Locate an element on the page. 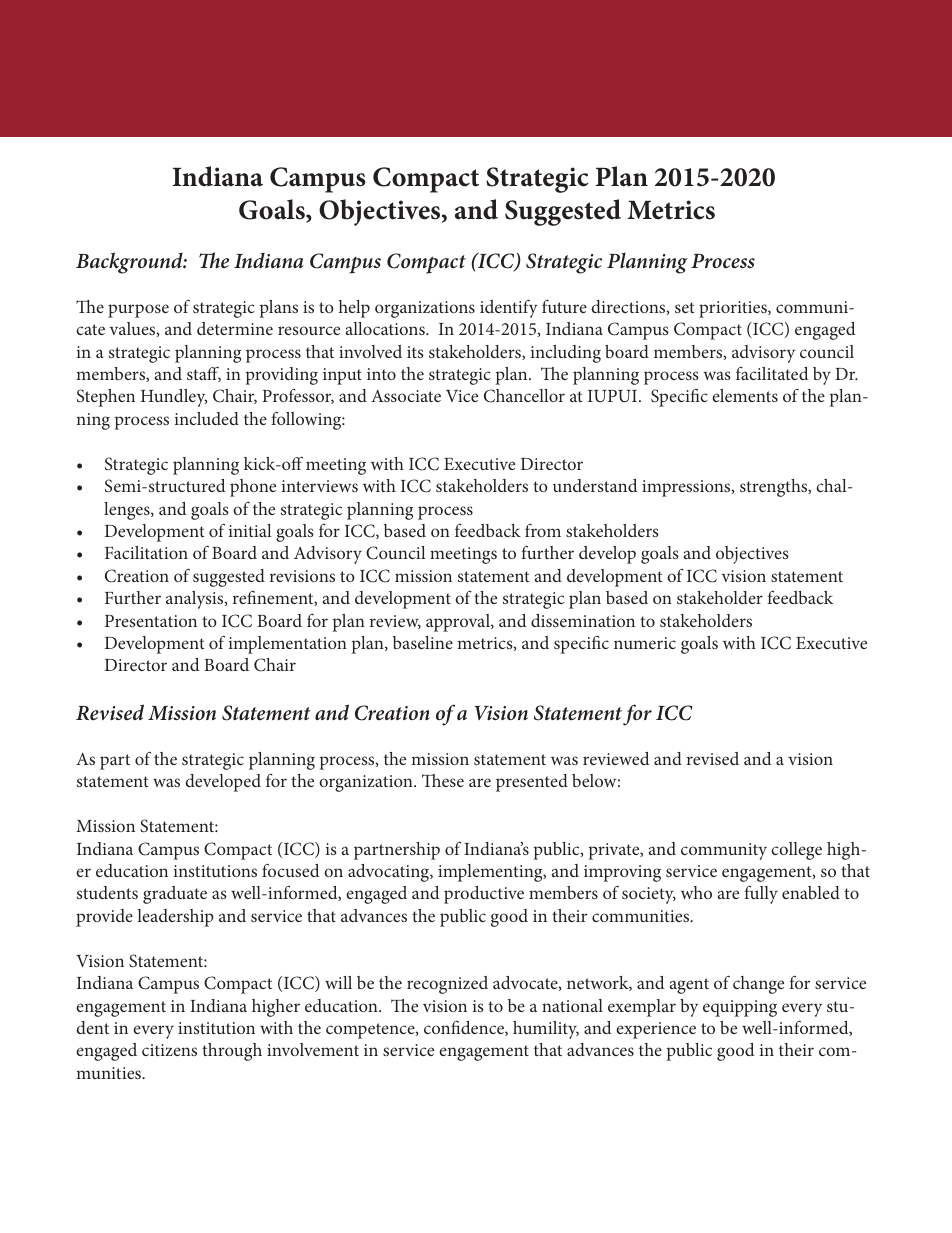 Image resolution: width=952 pixels, height=1233 pixels. citizens is located at coordinates (169, 1050).
